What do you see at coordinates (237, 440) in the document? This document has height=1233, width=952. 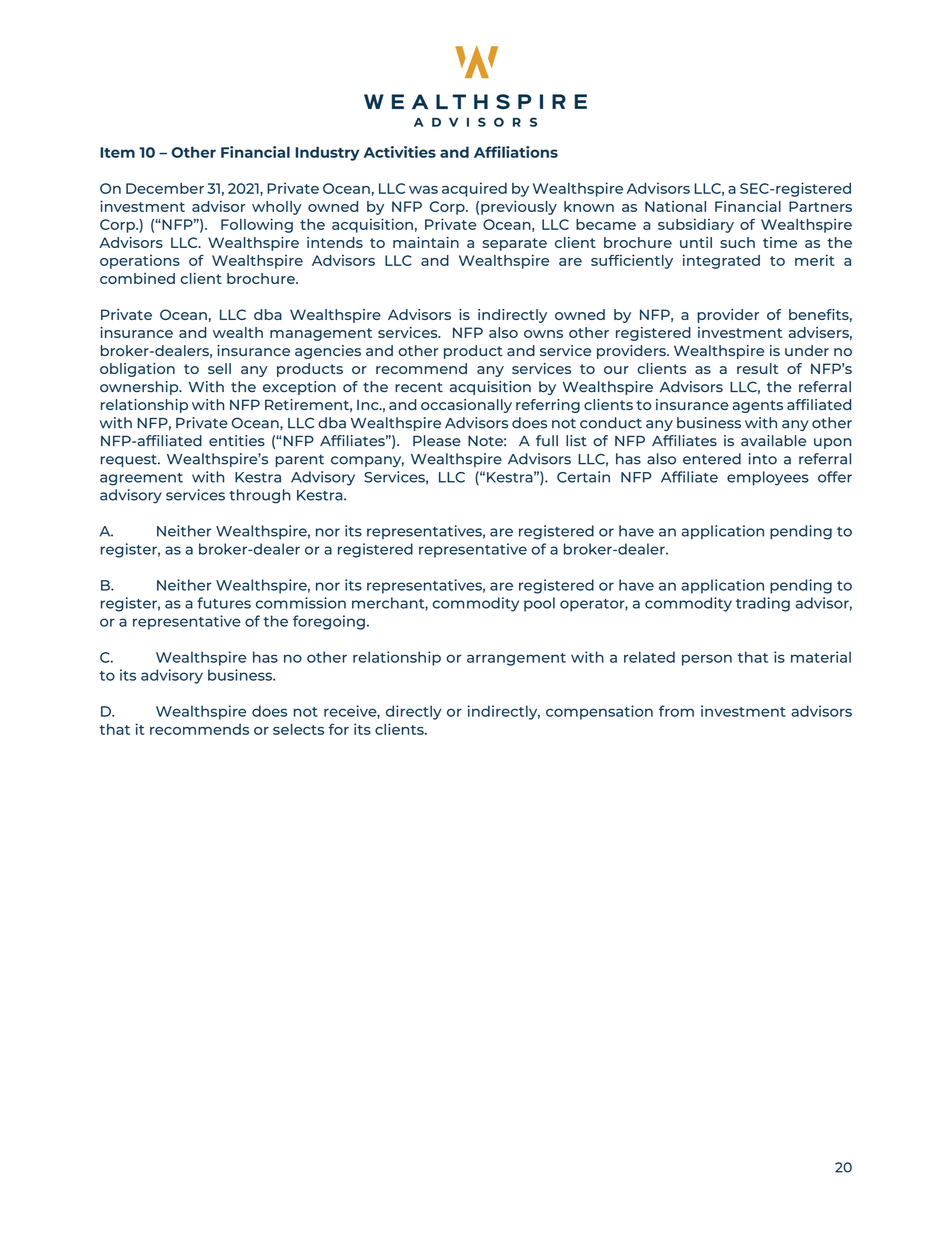 I see `entities` at bounding box center [237, 440].
